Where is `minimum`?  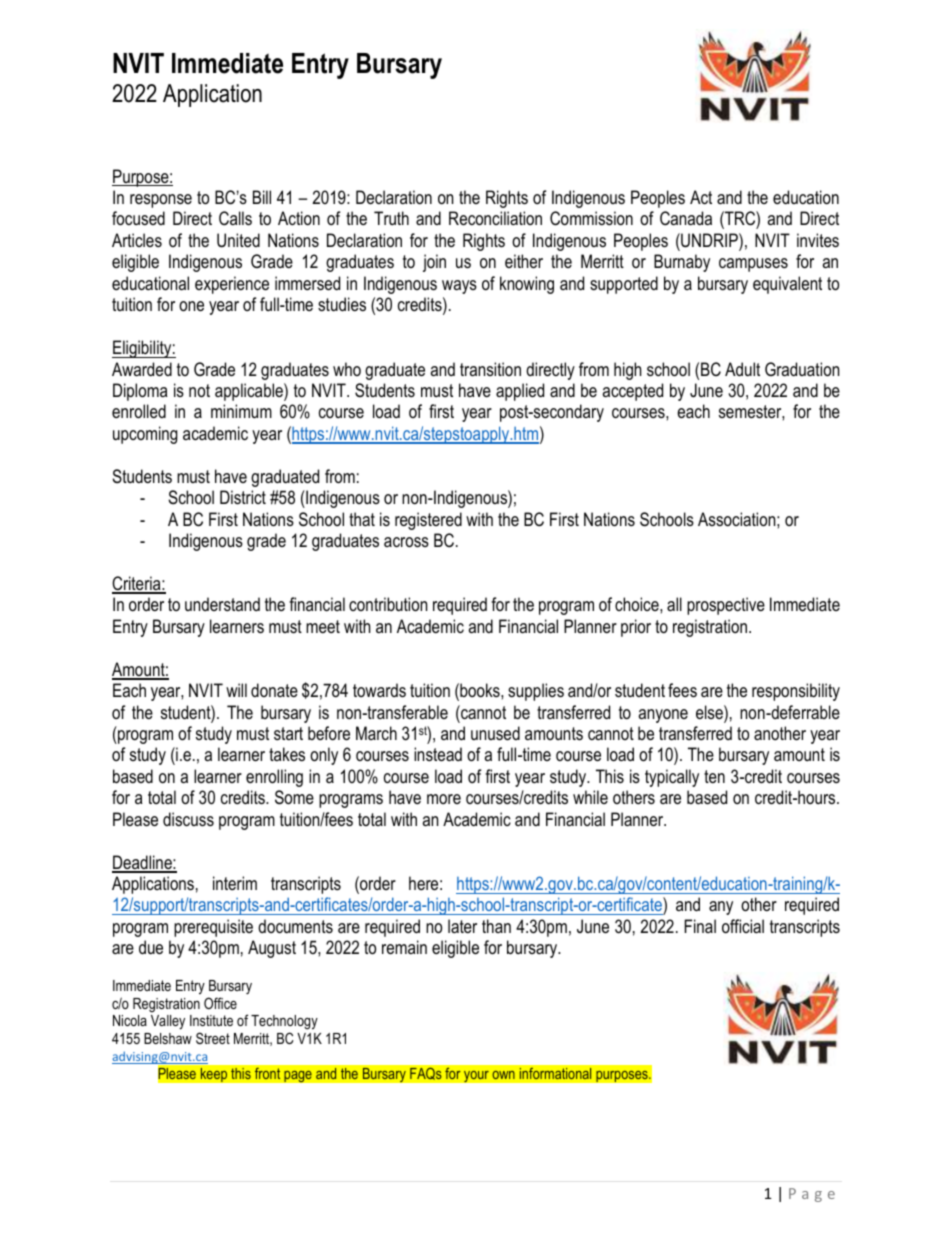
minimum is located at coordinates (241, 411).
